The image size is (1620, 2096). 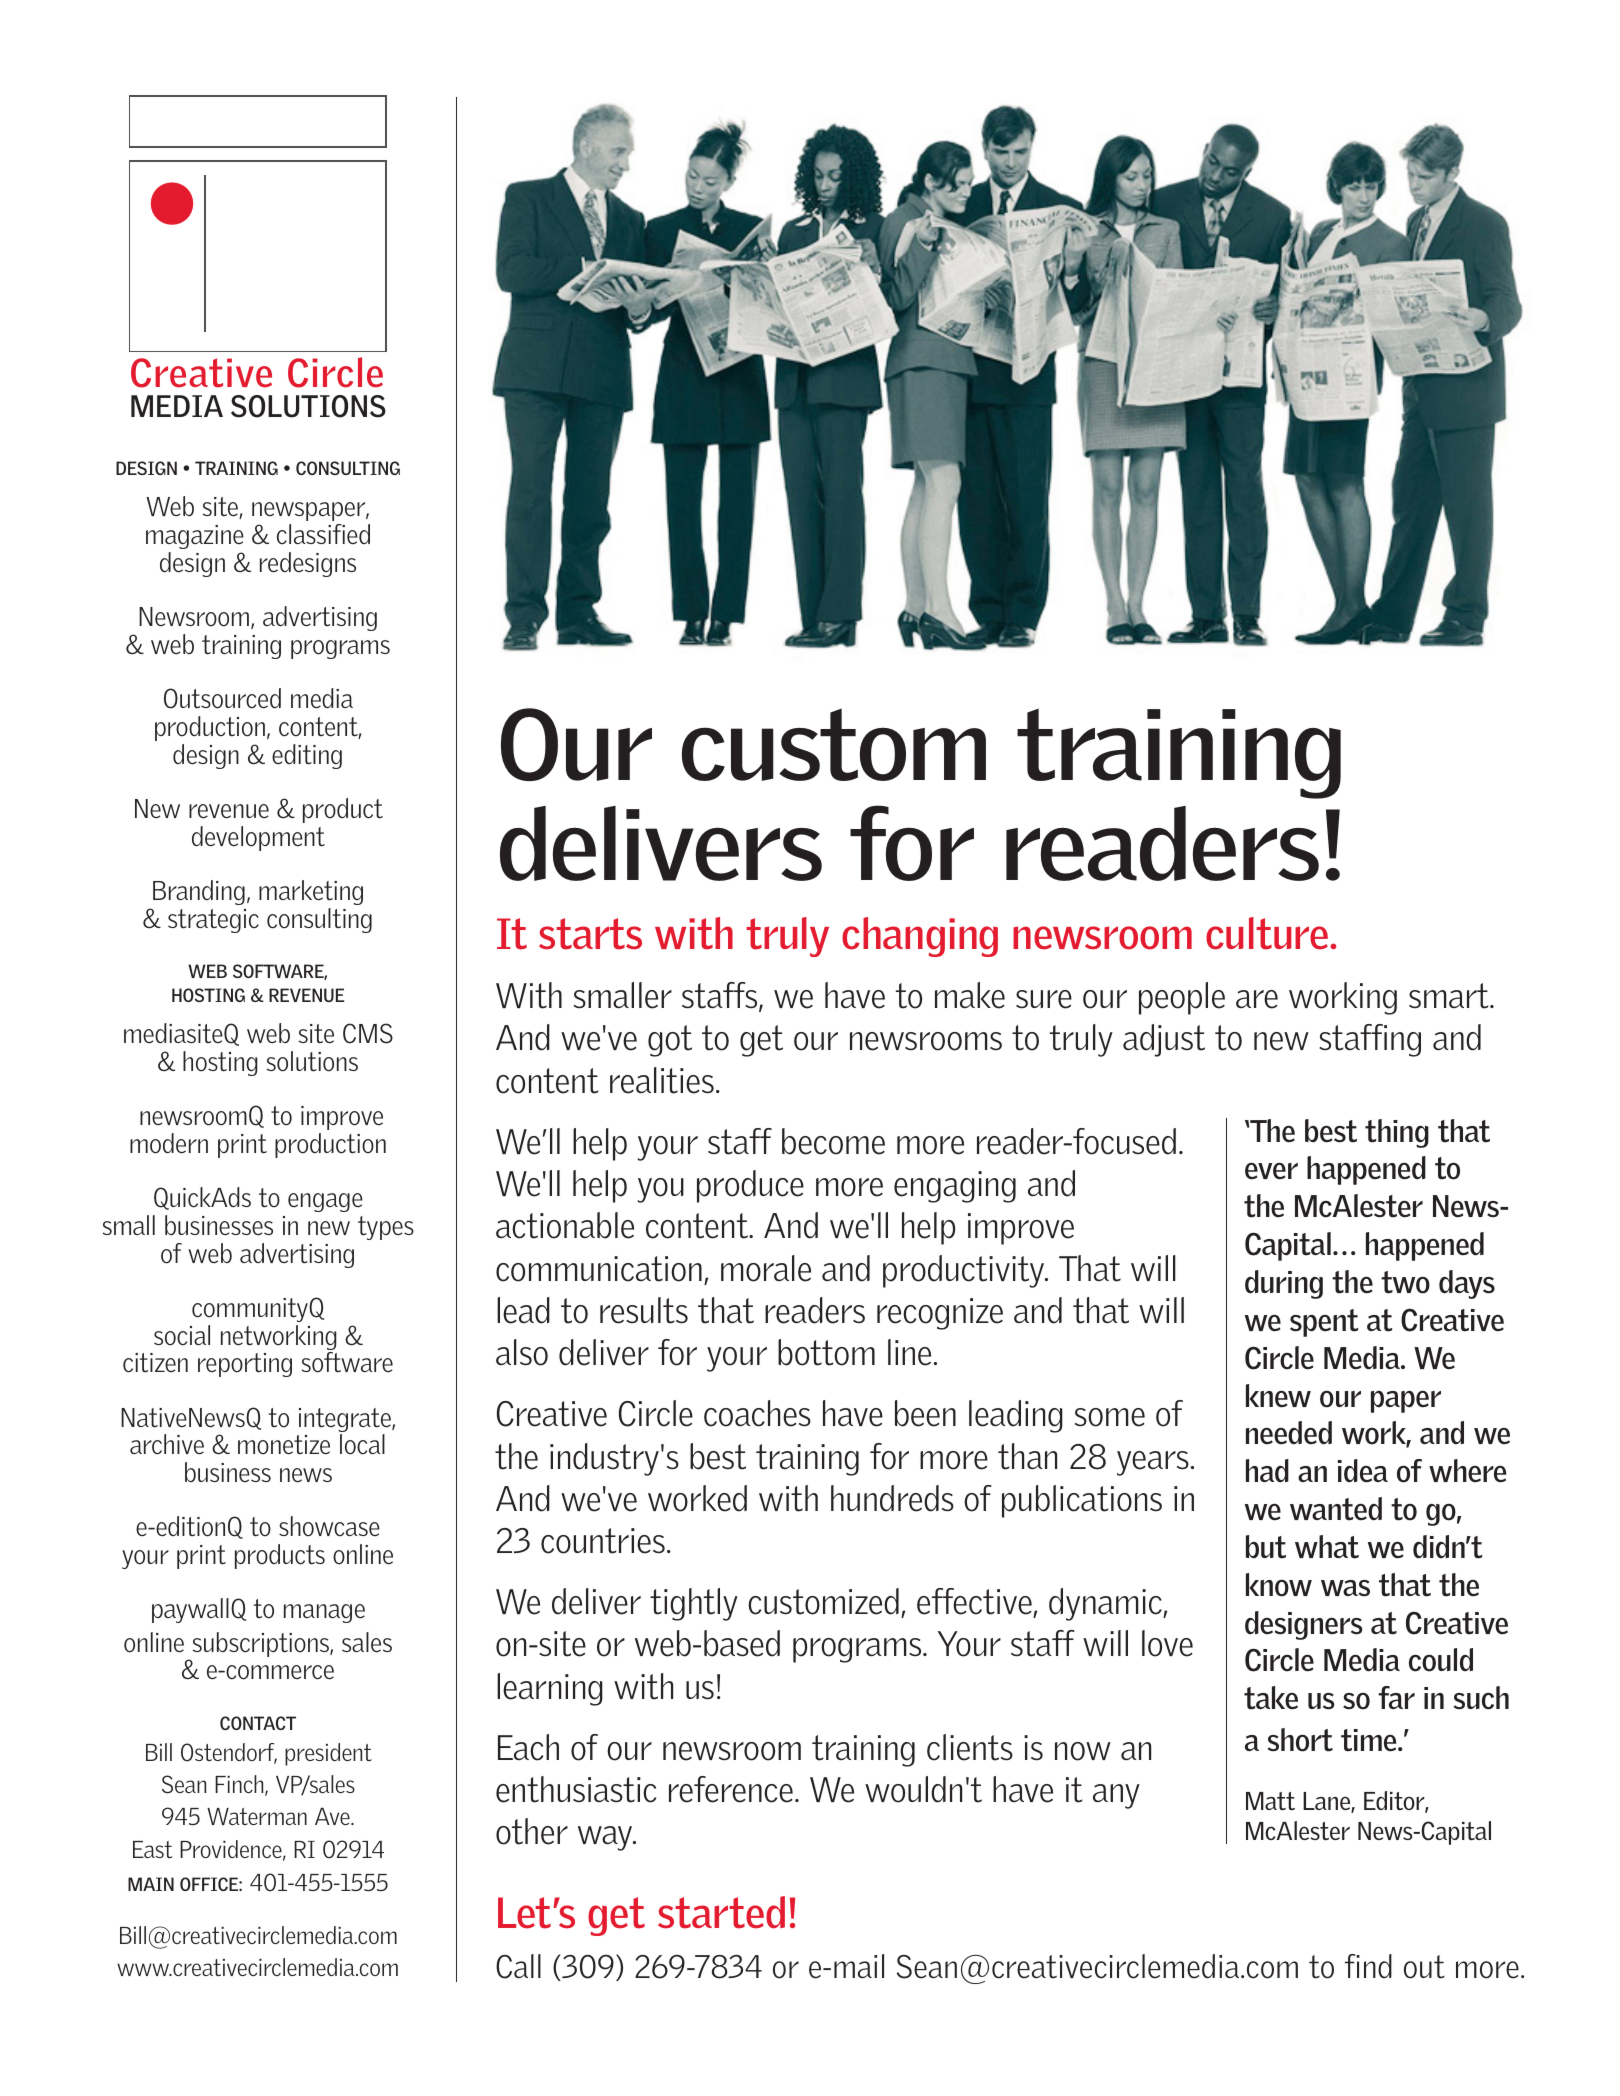 I want to click on editing, so click(x=307, y=756).
